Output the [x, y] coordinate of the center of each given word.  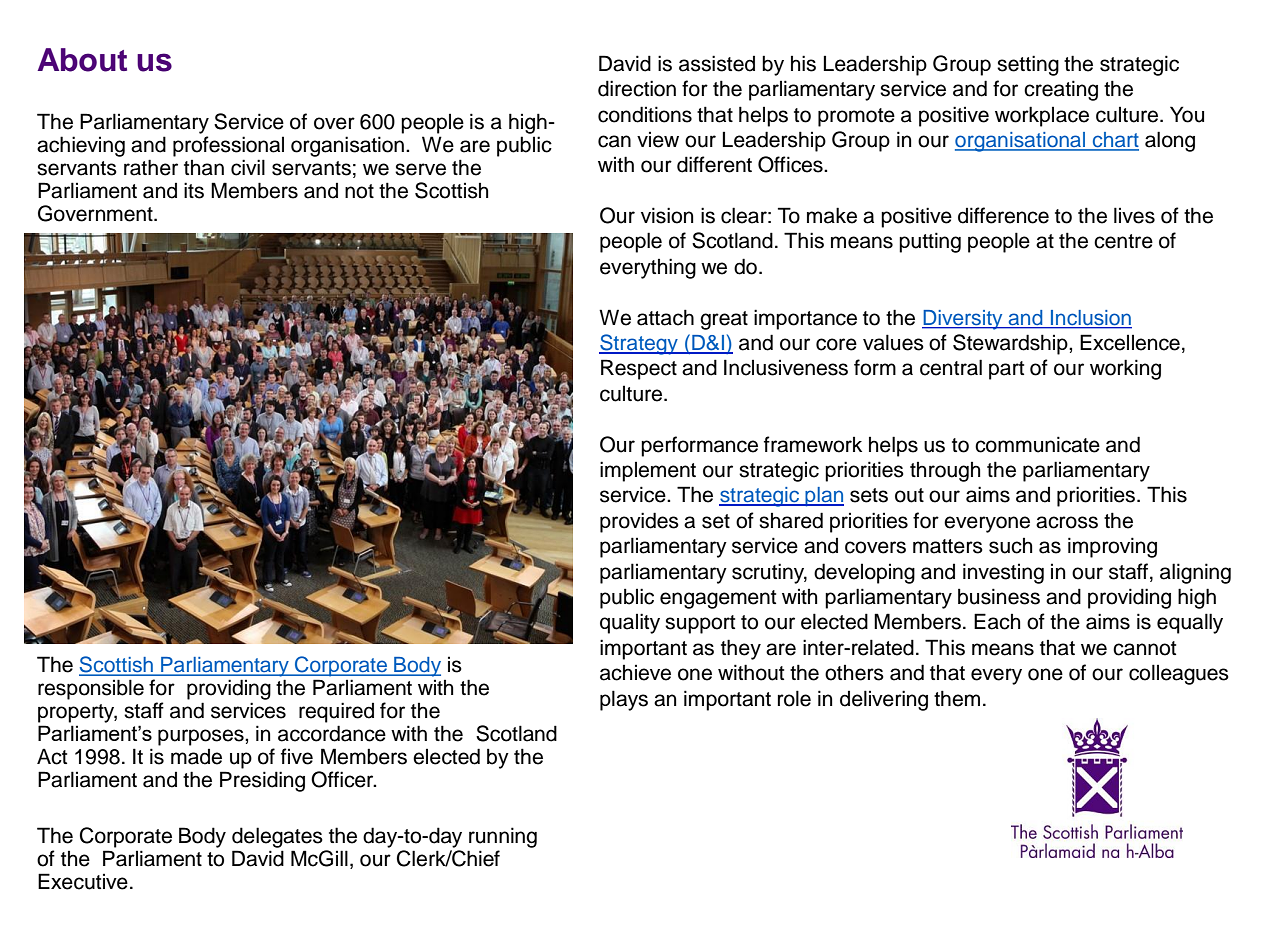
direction [637, 88]
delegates [278, 839]
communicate [1037, 444]
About [82, 60]
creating [1061, 90]
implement [648, 471]
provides [639, 522]
